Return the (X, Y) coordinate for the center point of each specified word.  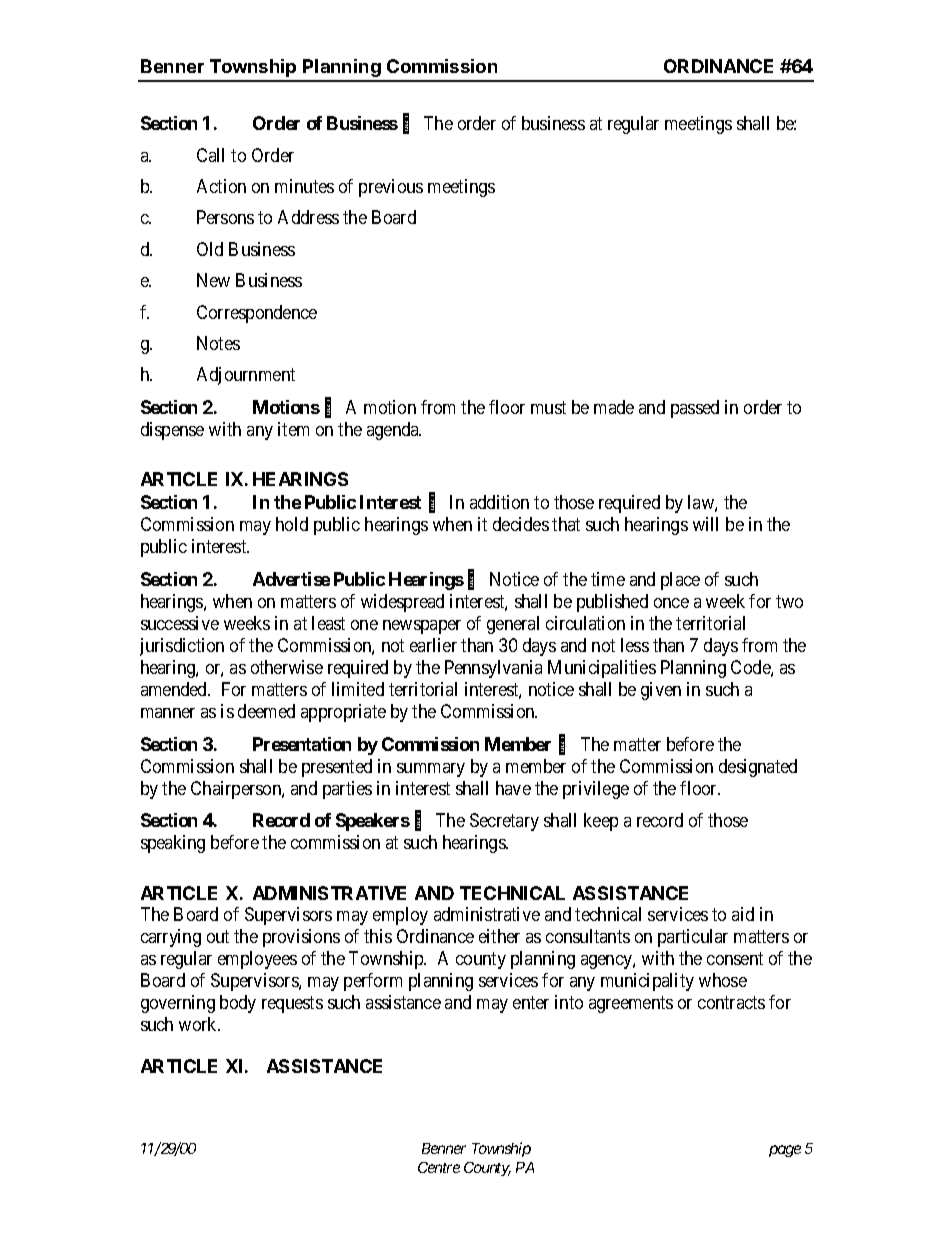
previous (391, 188)
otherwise (287, 667)
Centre (439, 1167)
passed (695, 409)
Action (221, 186)
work (199, 1024)
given (661, 691)
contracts (731, 1003)
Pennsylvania (493, 669)
